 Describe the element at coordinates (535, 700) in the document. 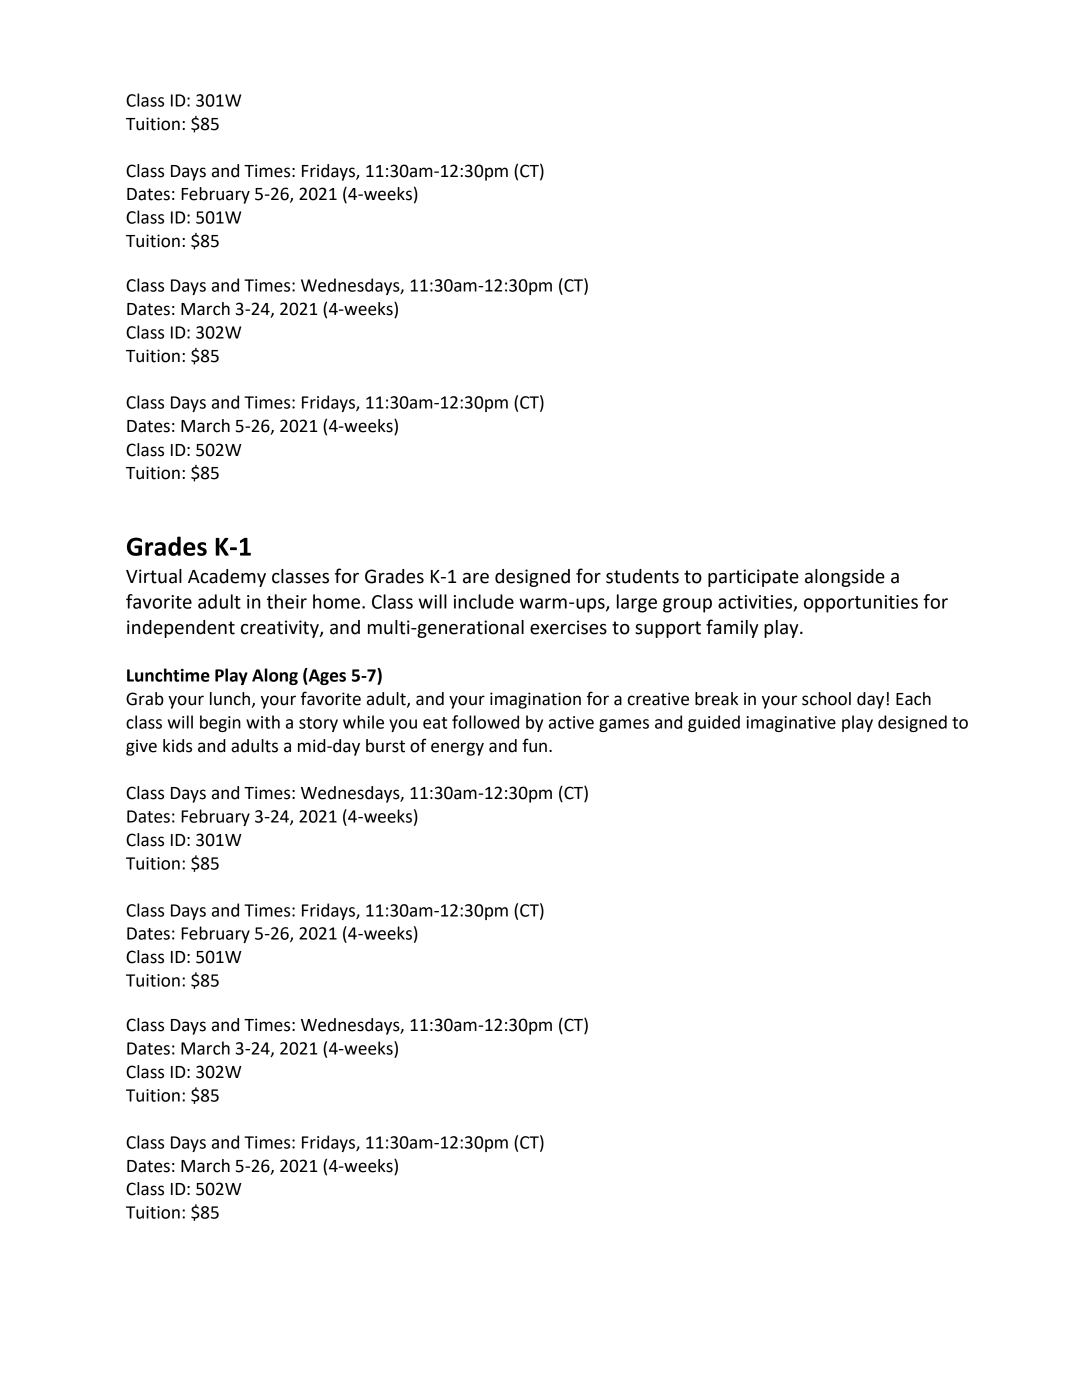

I see `imagination` at that location.
